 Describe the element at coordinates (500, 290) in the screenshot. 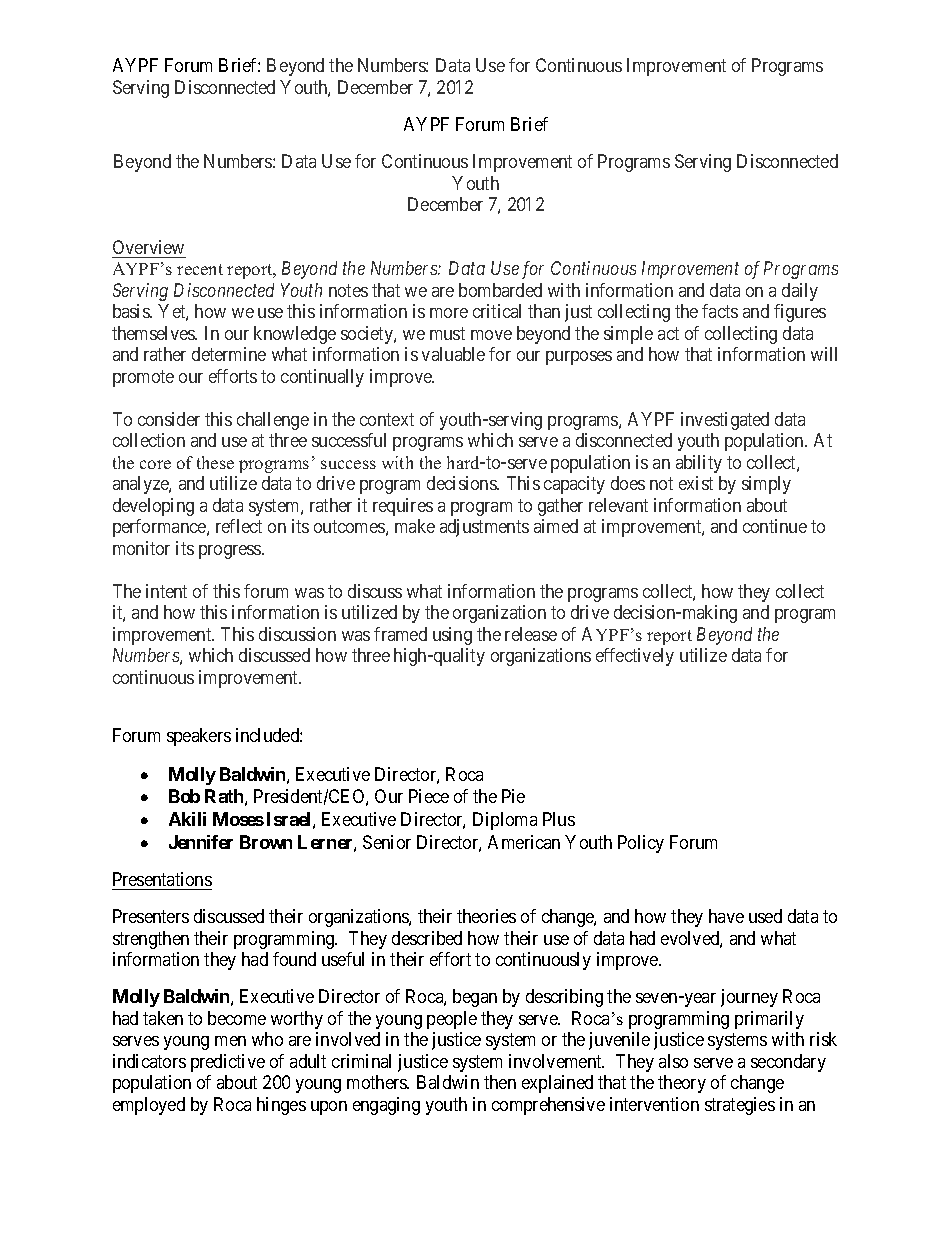

I see `bombarded` at that location.
